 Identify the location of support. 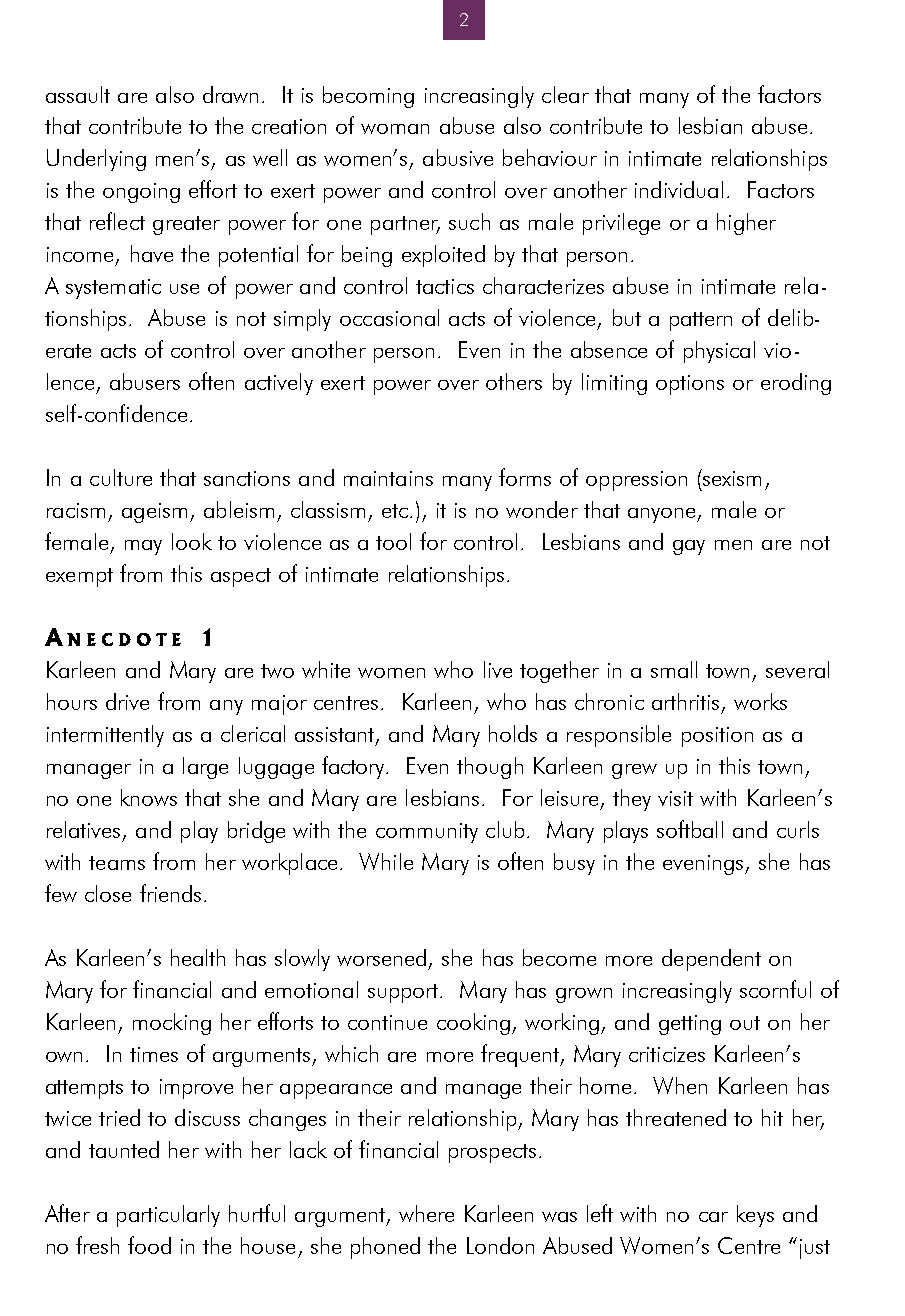
(404, 993).
